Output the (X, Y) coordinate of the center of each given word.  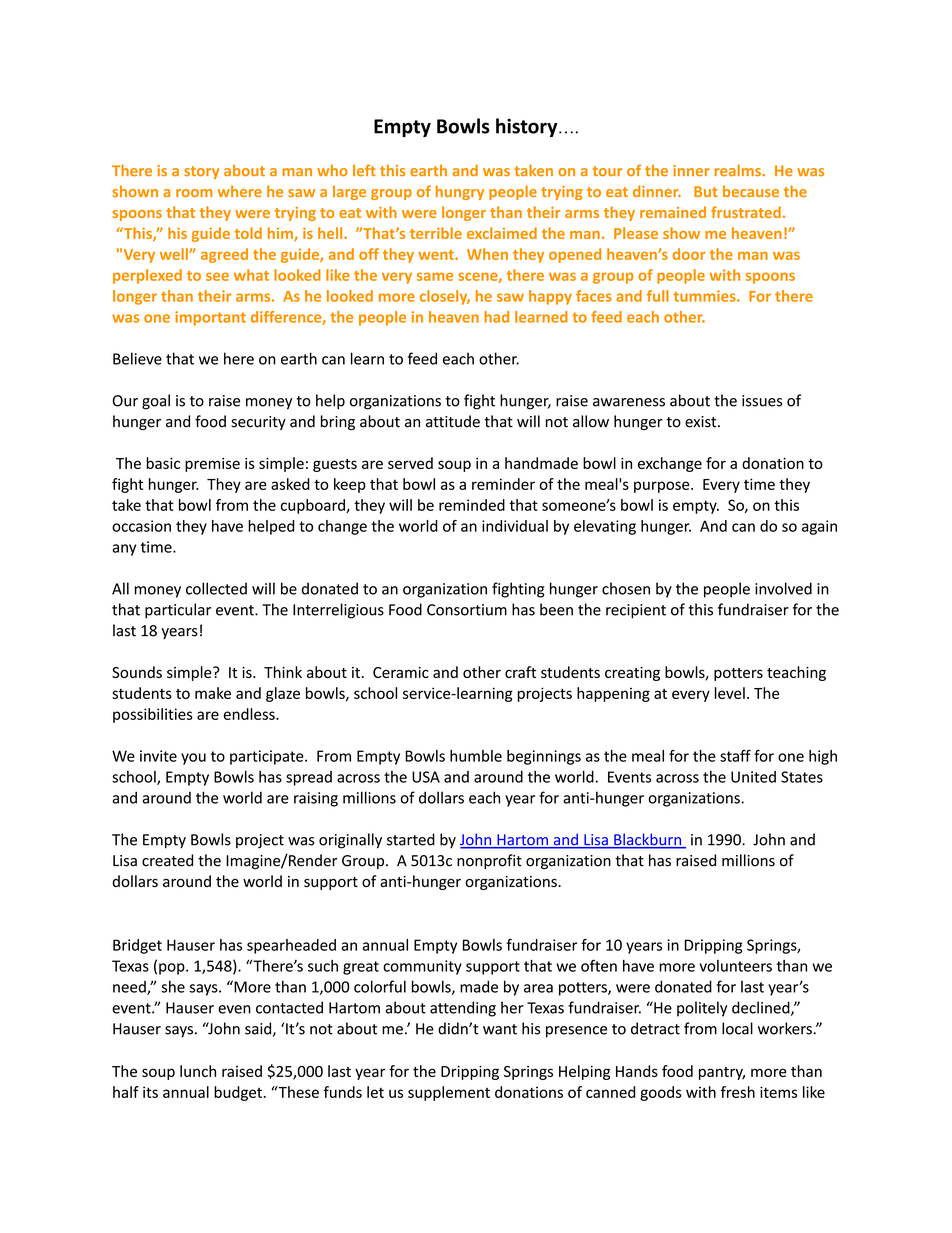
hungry (460, 192)
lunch (198, 1071)
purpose (663, 487)
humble (476, 756)
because (751, 191)
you (193, 759)
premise (212, 465)
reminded (472, 505)
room (194, 193)
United (753, 777)
